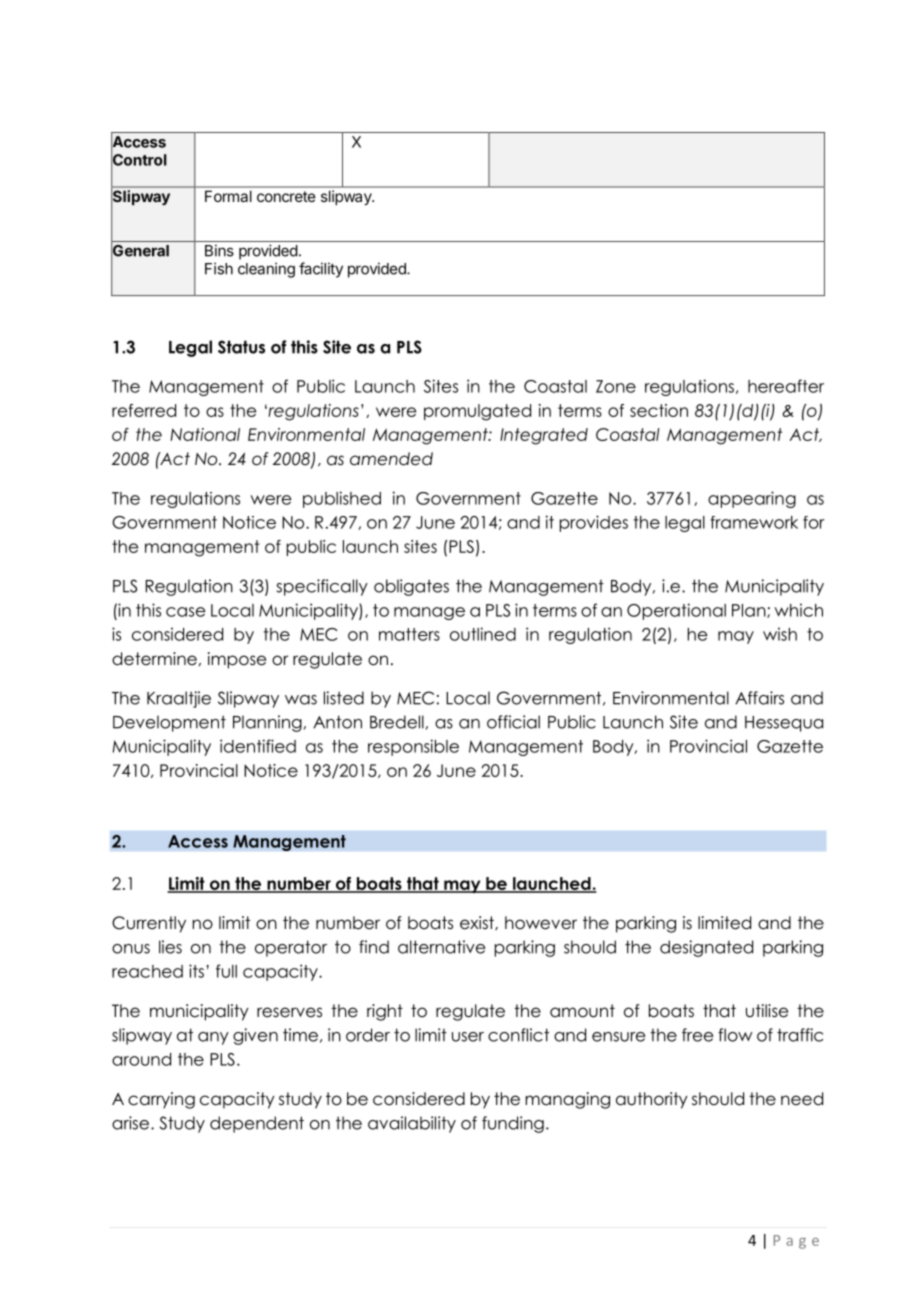 This document has width=924, height=1308. Describe the element at coordinates (149, 924) in the document. I see `Currently` at that location.
